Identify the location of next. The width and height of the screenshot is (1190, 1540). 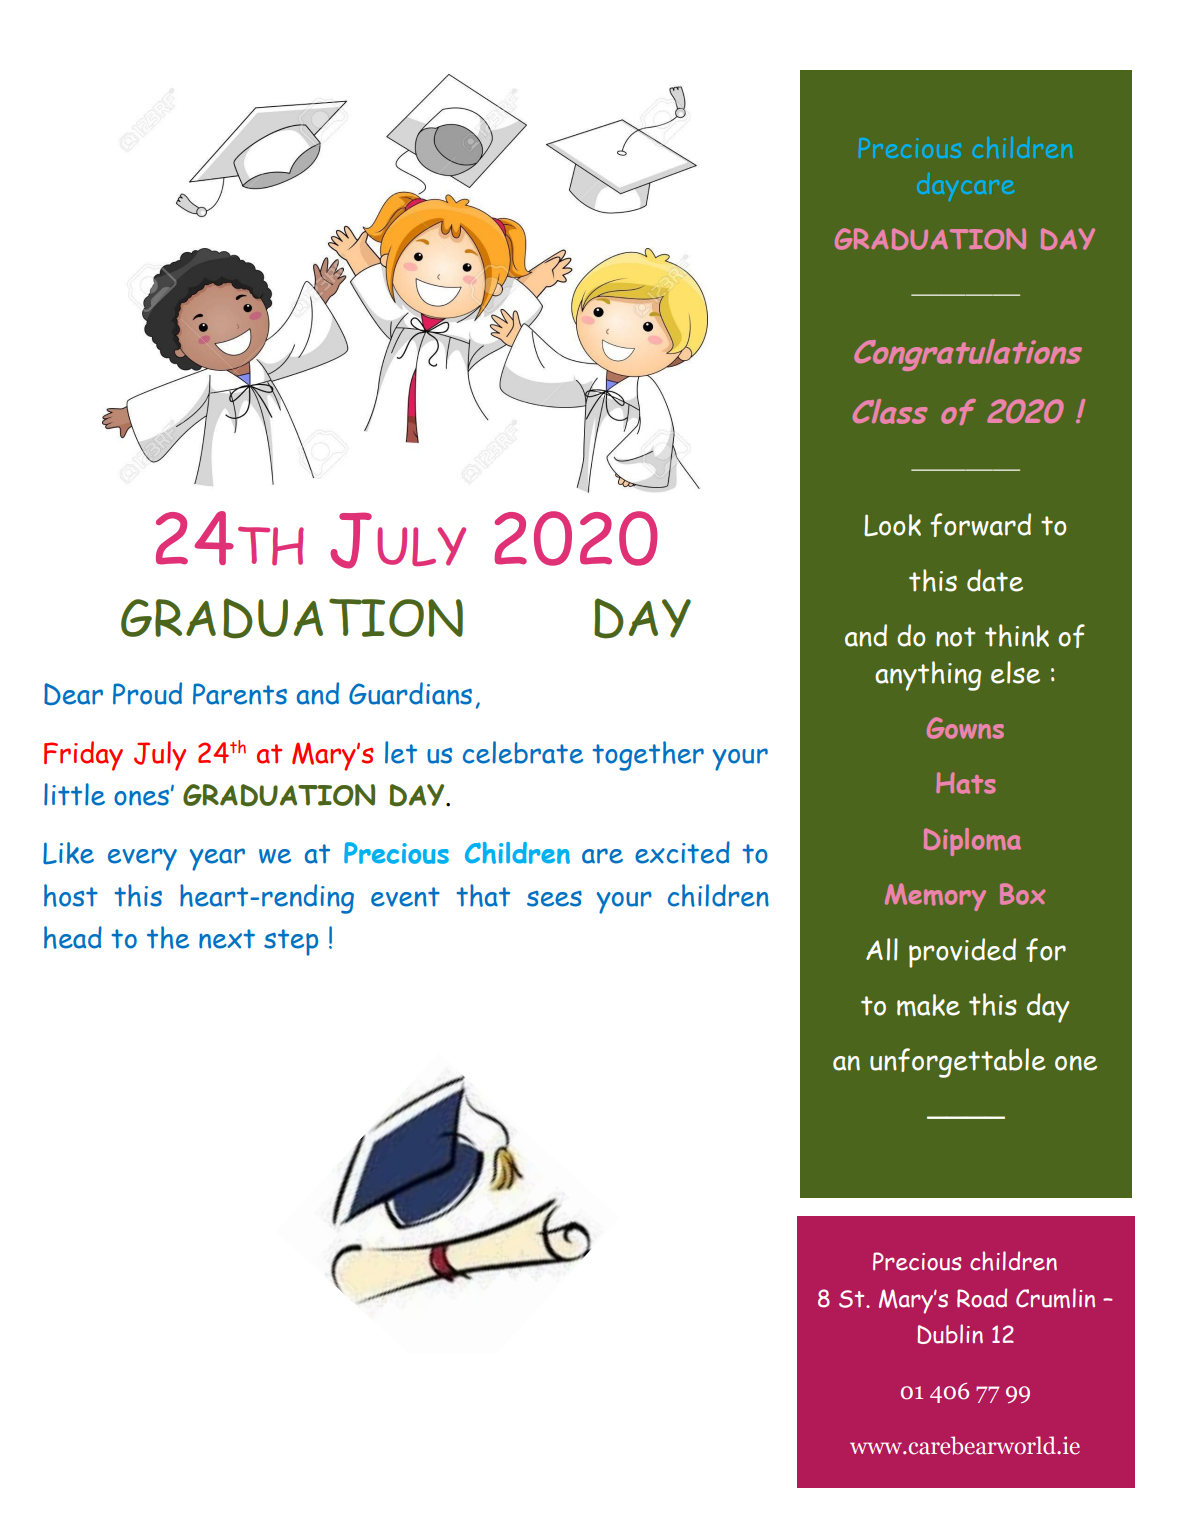
(227, 939).
